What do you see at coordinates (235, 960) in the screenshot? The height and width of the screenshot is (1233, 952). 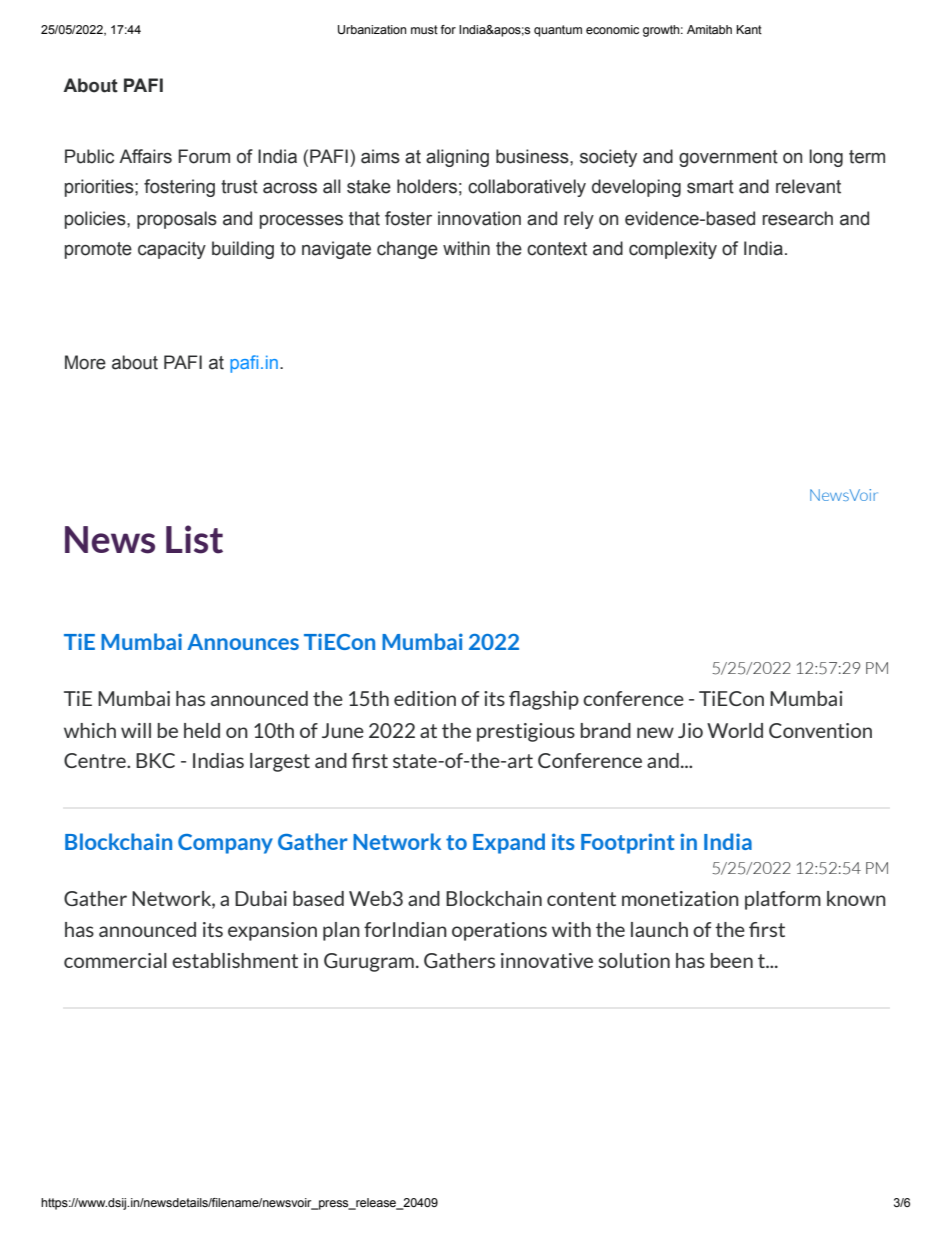 I see `establishment` at bounding box center [235, 960].
